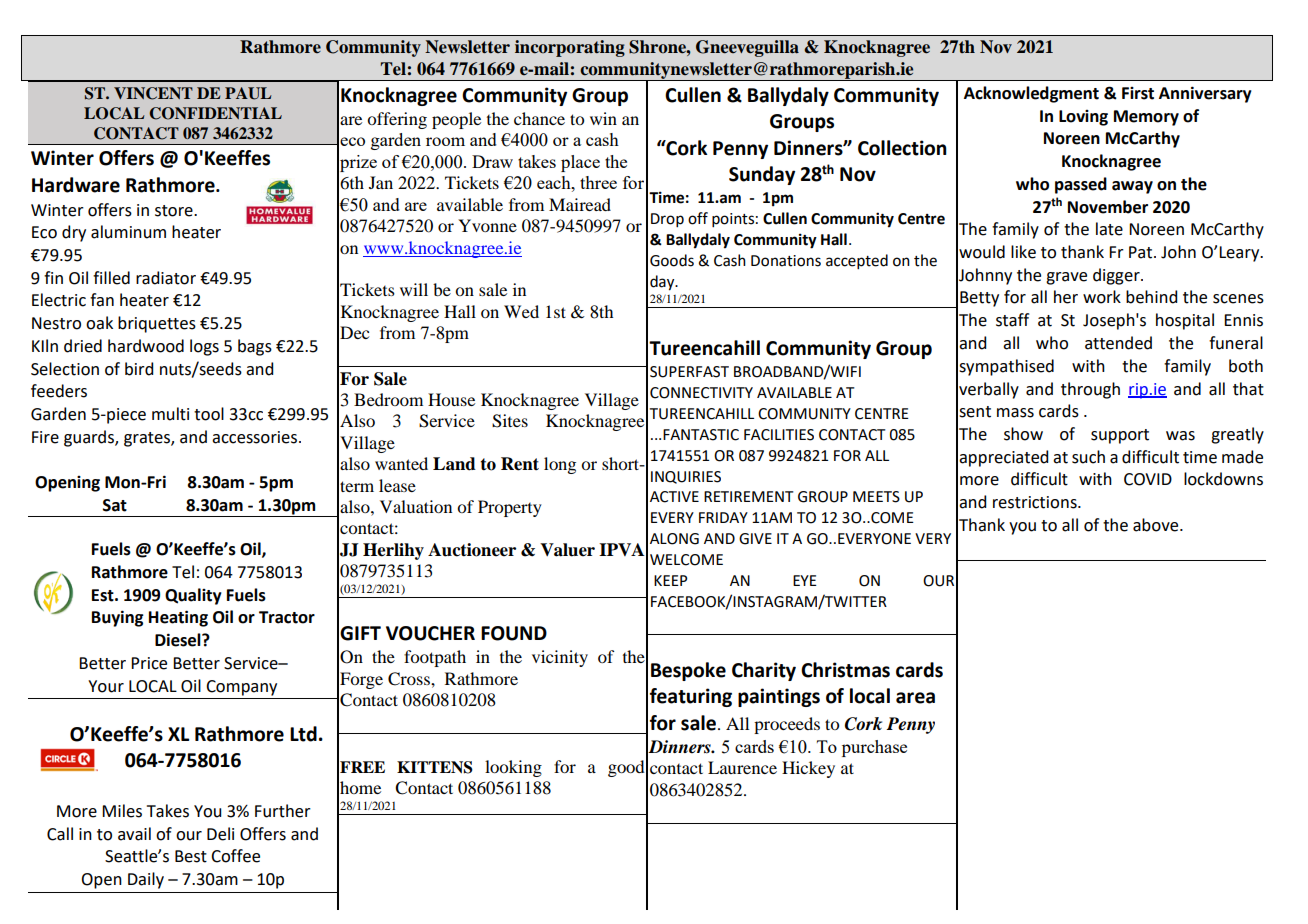 Image resolution: width=1308 pixels, height=924 pixels. I want to click on First, so click(1138, 93).
